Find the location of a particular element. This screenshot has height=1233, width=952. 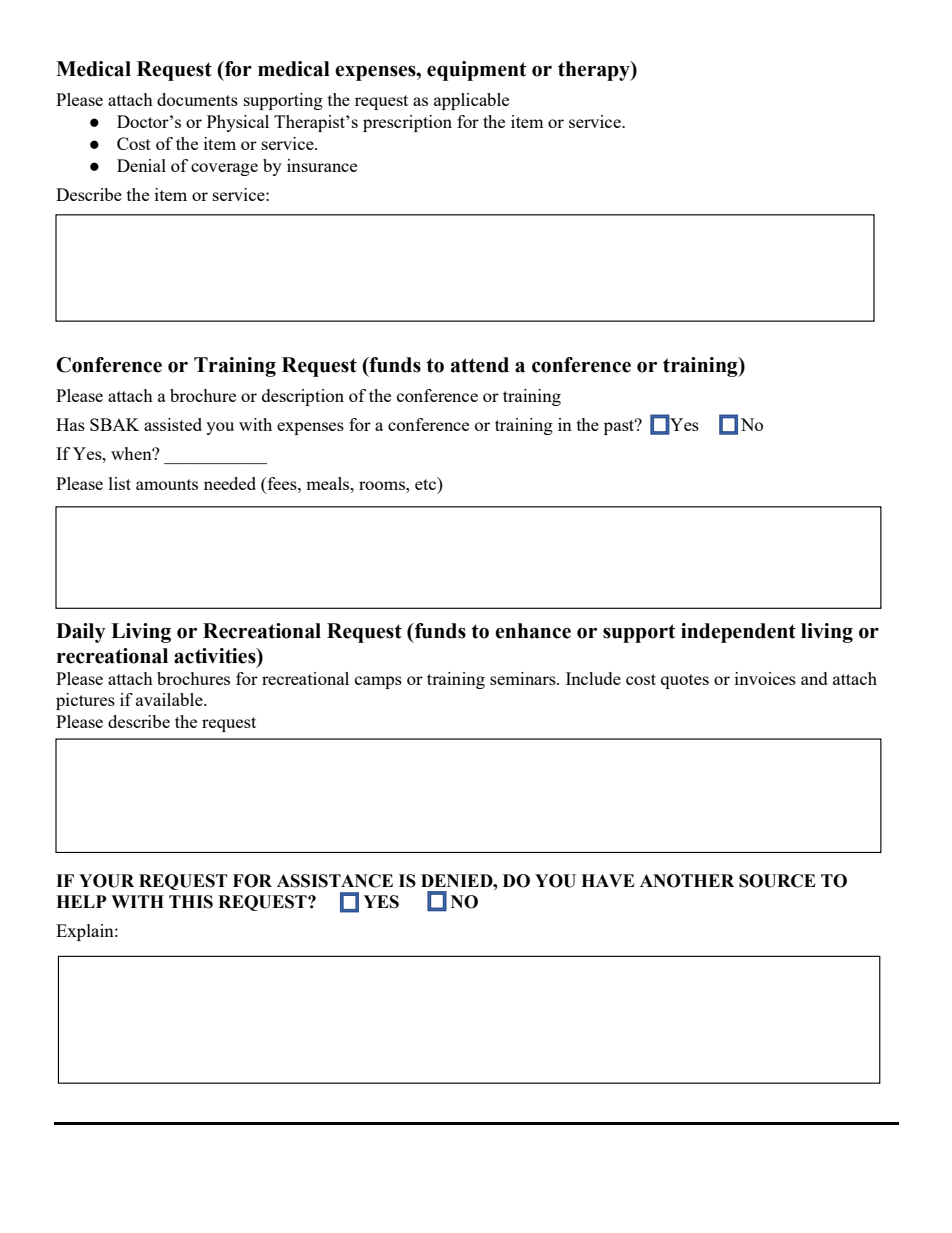

ASSISTANCE is located at coordinates (335, 881).
